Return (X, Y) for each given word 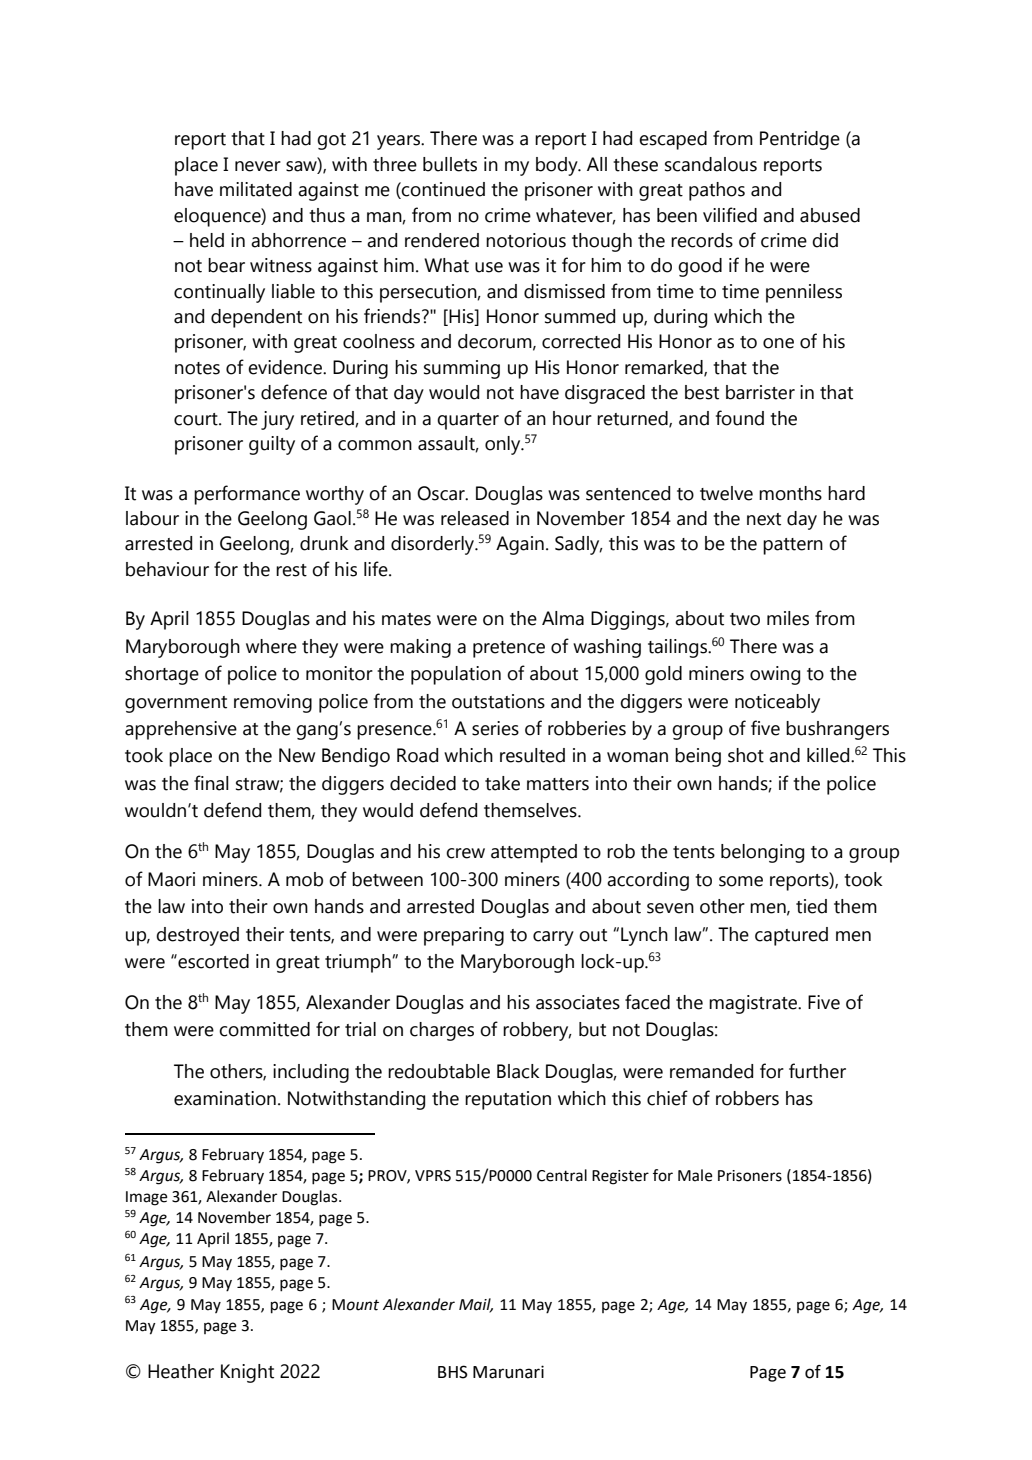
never (258, 166)
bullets (450, 164)
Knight (247, 1373)
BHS (453, 1372)
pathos (717, 191)
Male (695, 1175)
